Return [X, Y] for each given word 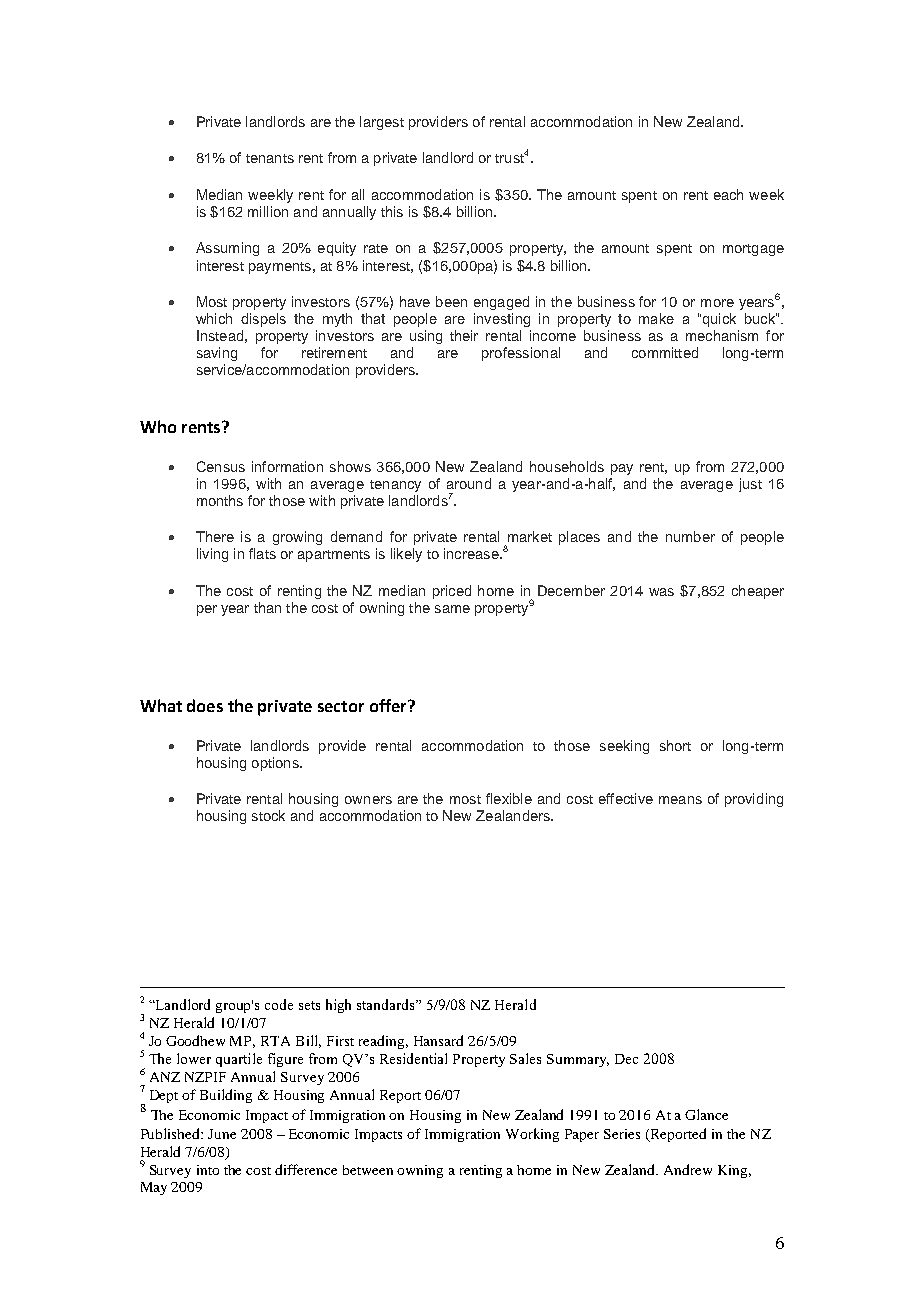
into [208, 1170]
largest [382, 123]
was [661, 592]
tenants [270, 158]
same [452, 609]
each [728, 194]
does [205, 705]
